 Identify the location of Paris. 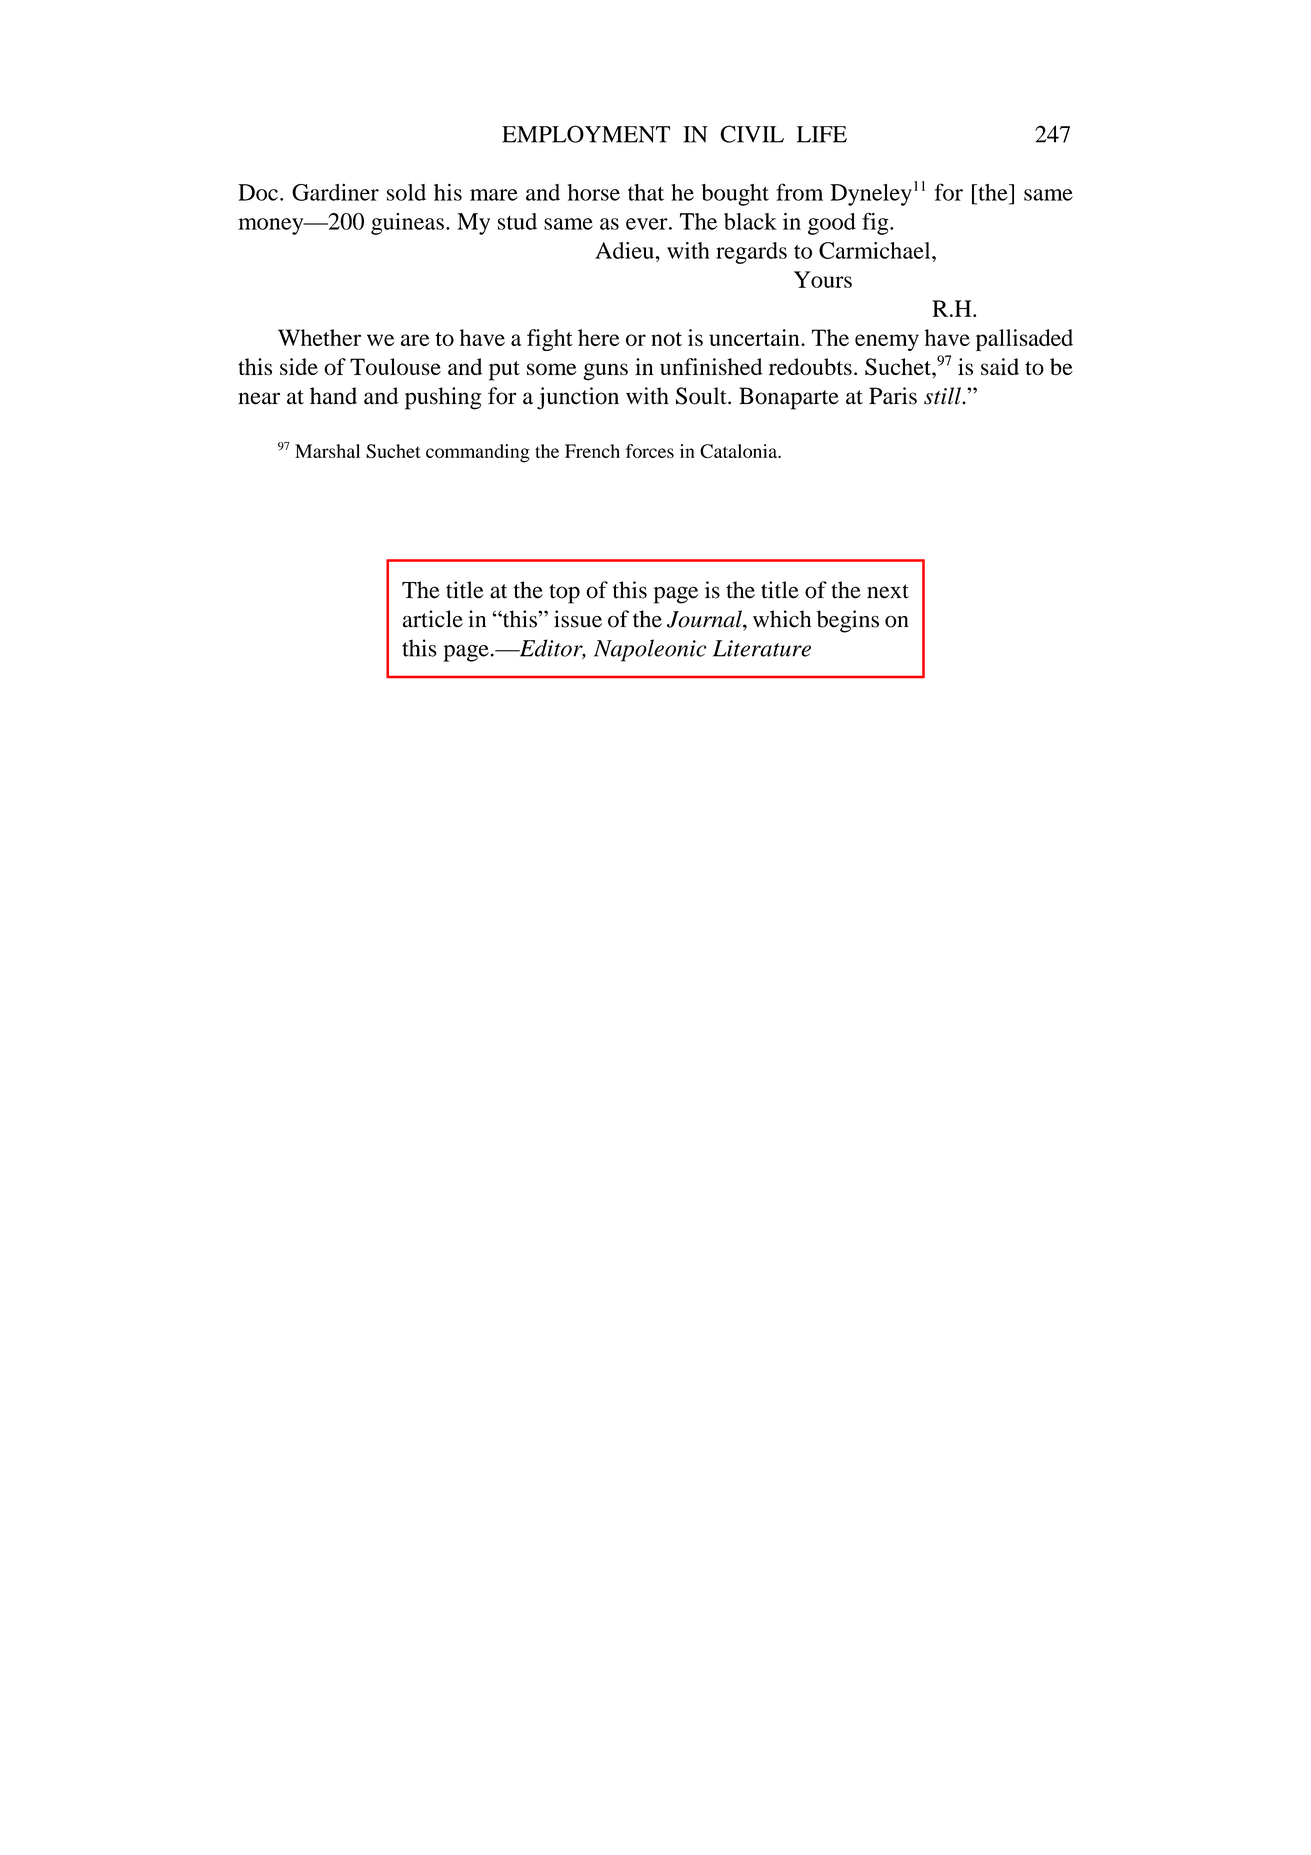
(893, 396).
